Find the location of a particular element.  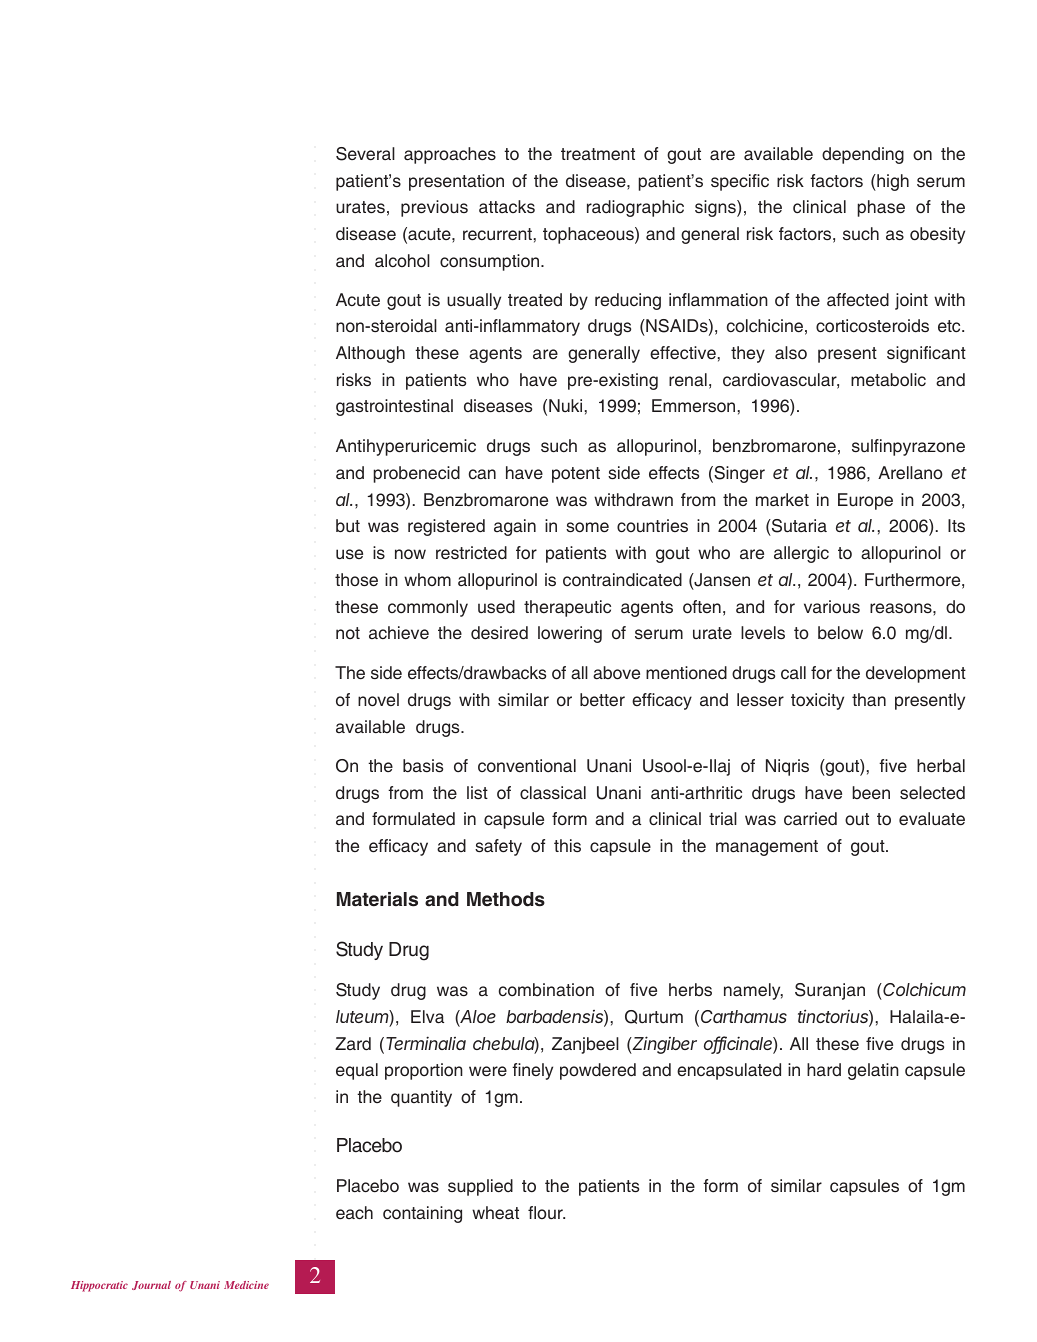

Several is located at coordinates (365, 154).
